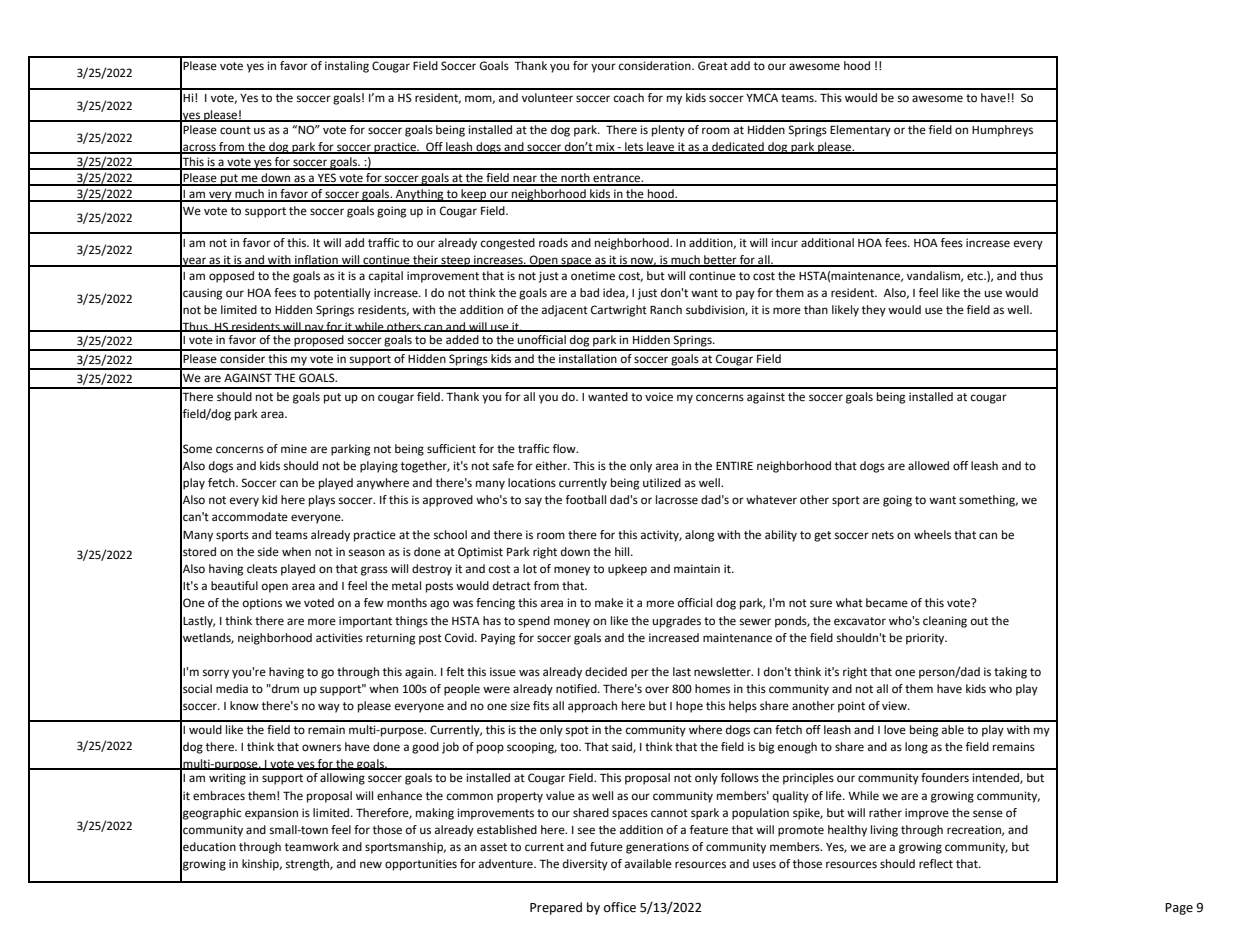 Image resolution: width=1233 pixels, height=952 pixels. I want to click on uses, so click(764, 865).
